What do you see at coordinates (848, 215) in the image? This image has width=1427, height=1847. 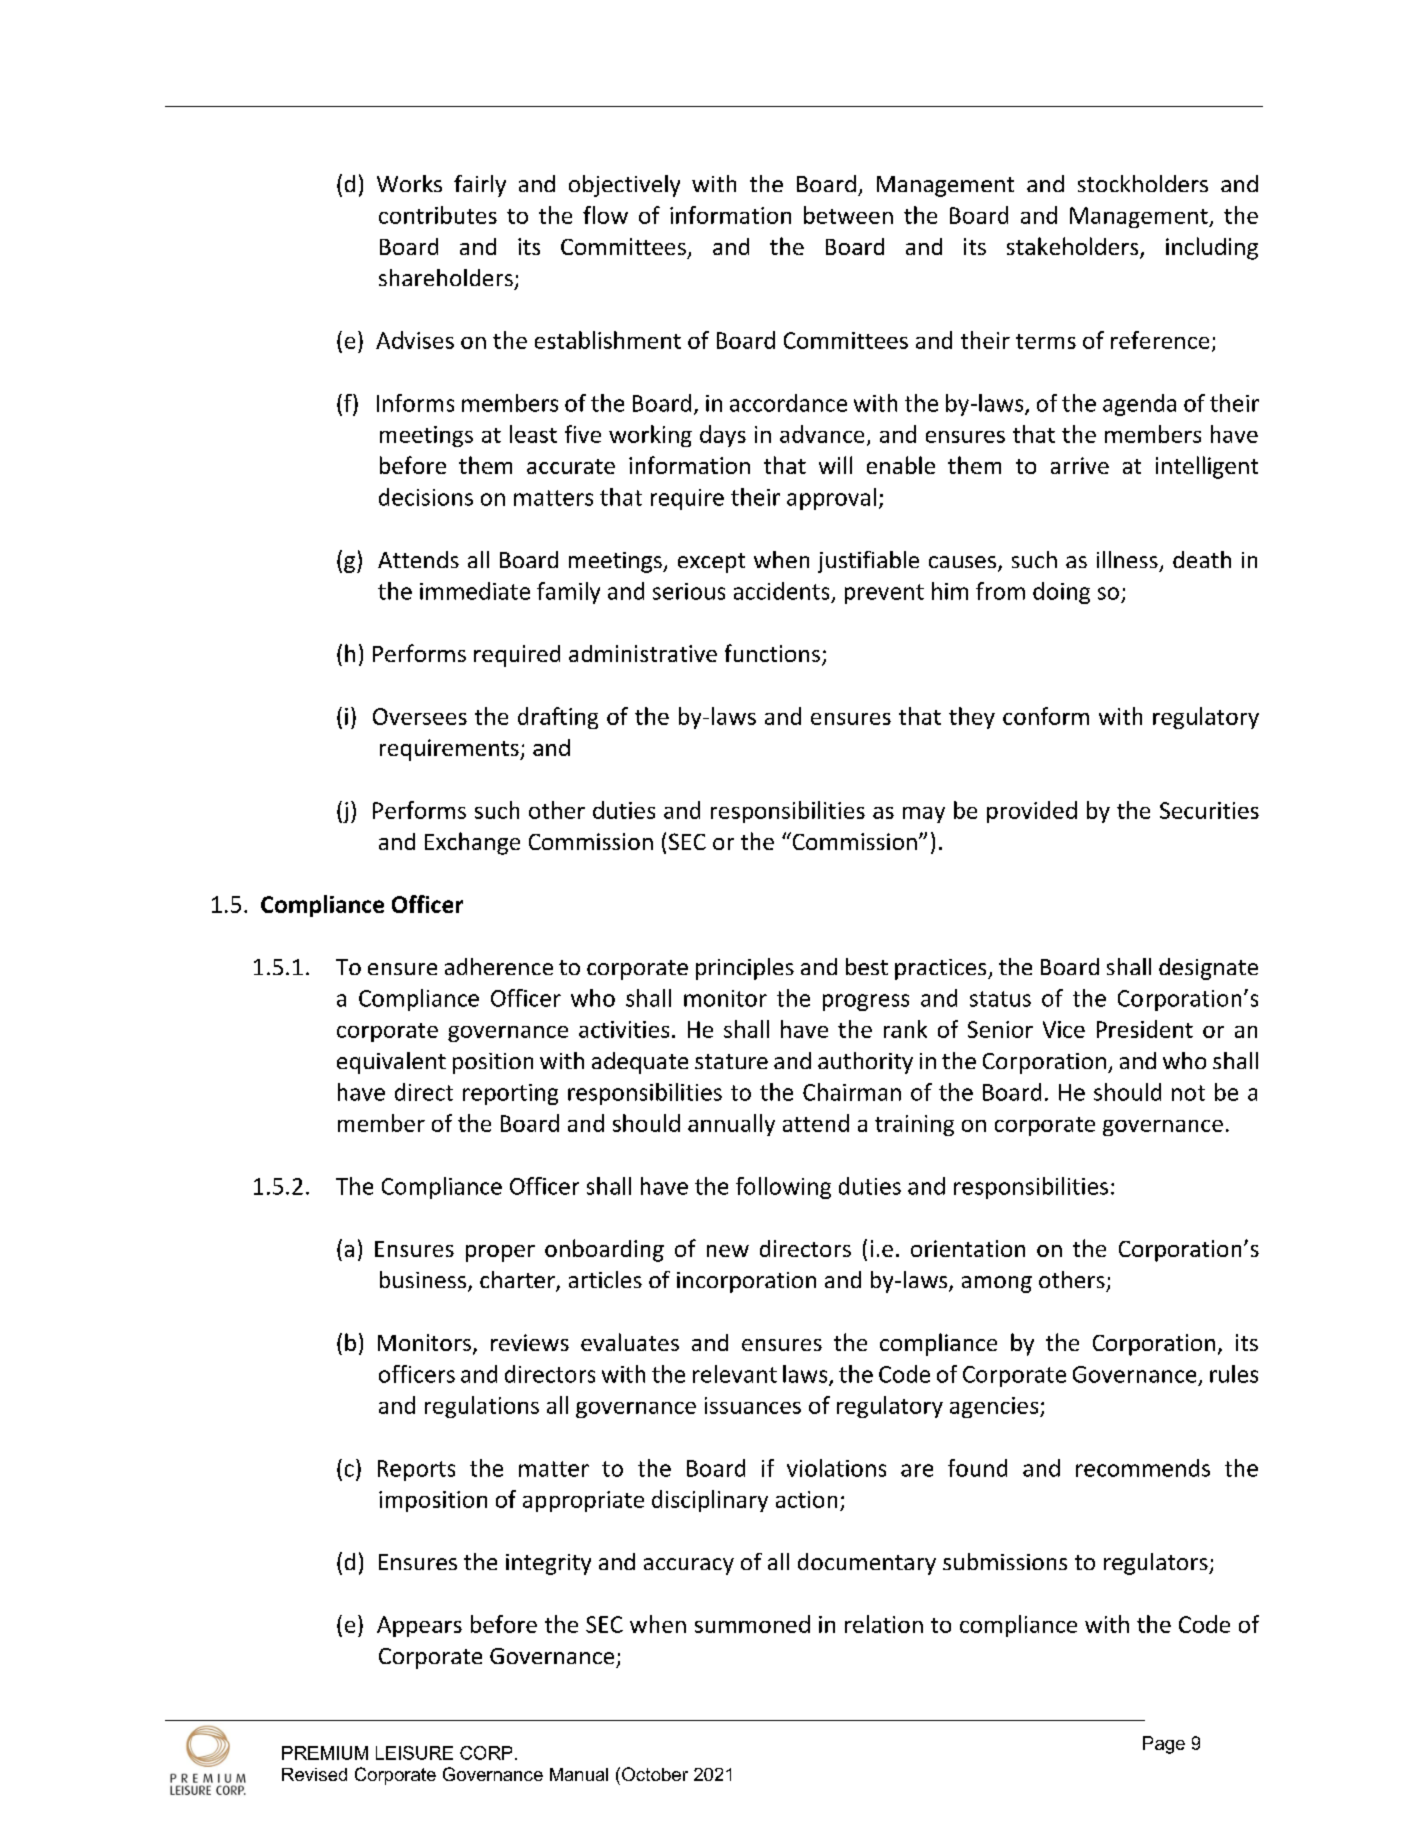 I see `between` at bounding box center [848, 215].
